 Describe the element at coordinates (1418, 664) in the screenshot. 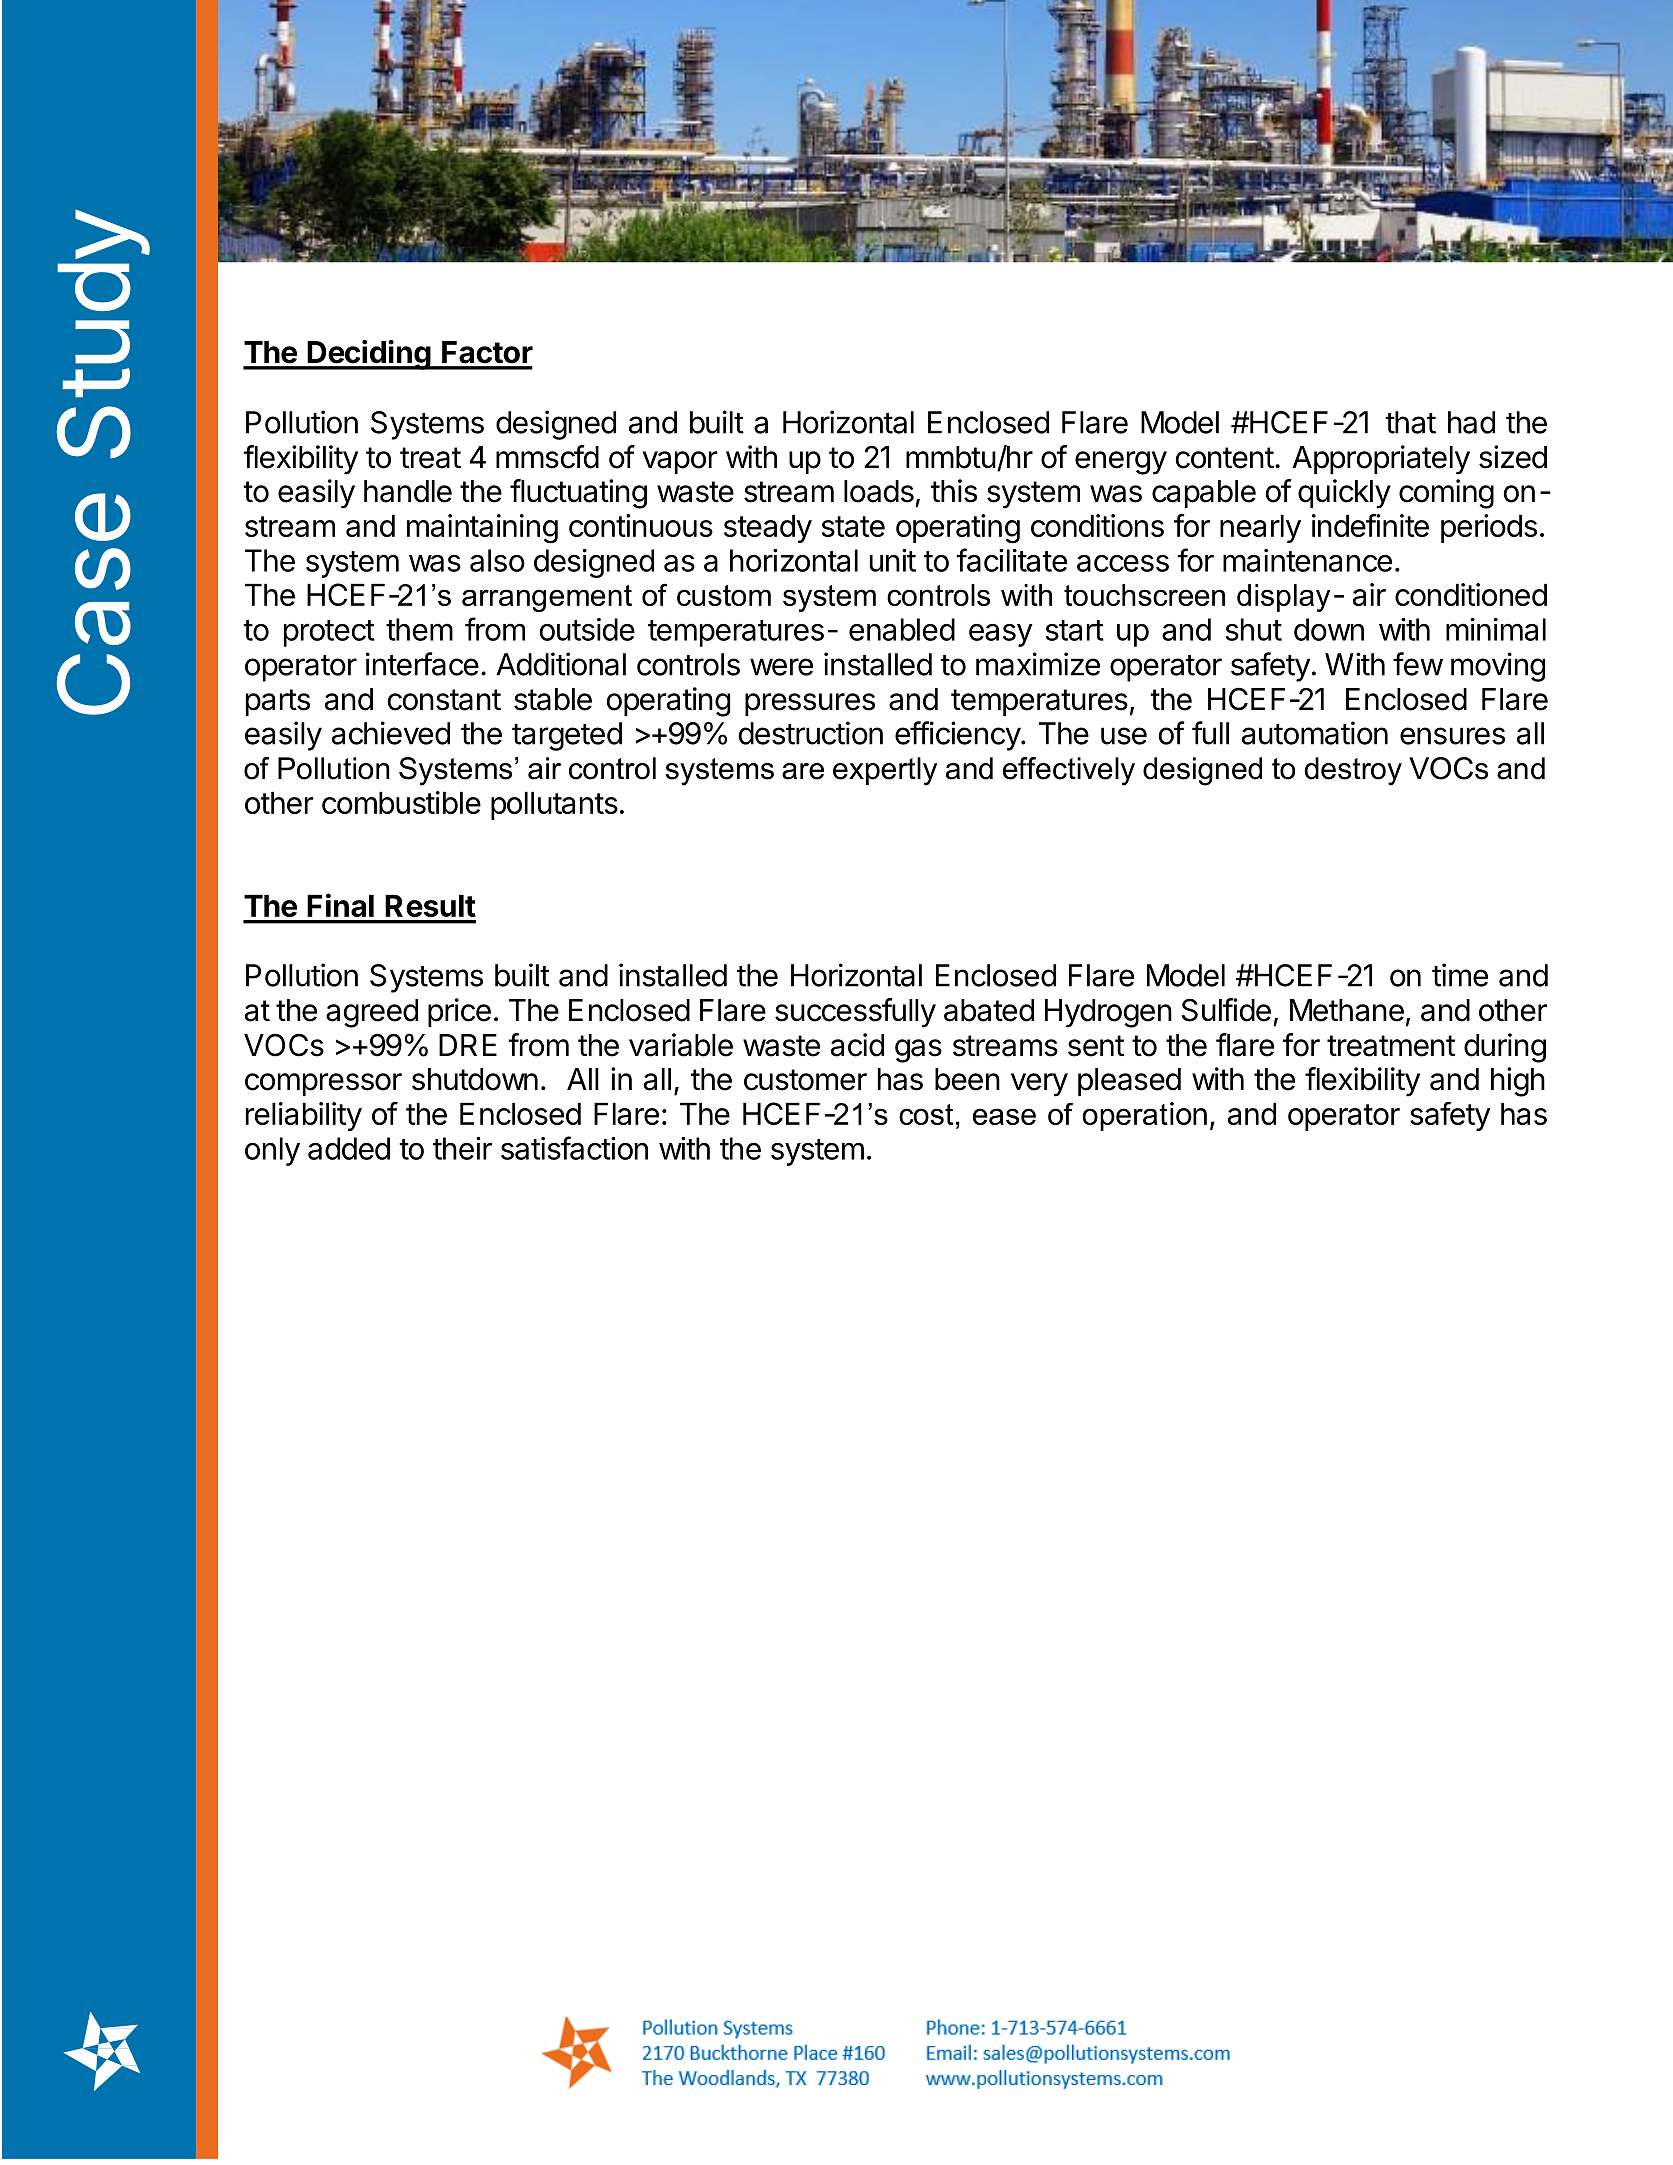

I see `few` at that location.
